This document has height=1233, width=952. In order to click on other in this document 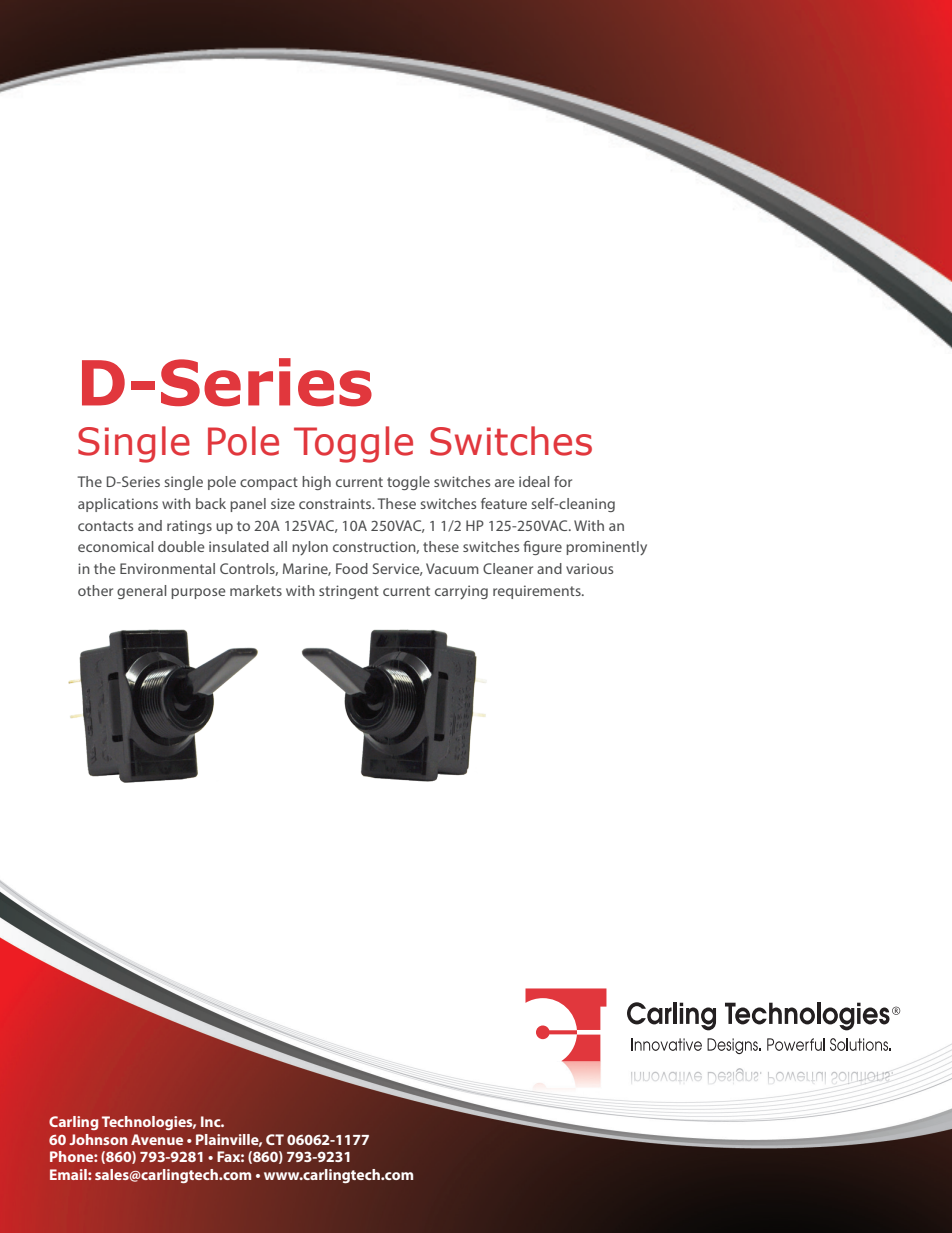, I will do `click(95, 590)`.
